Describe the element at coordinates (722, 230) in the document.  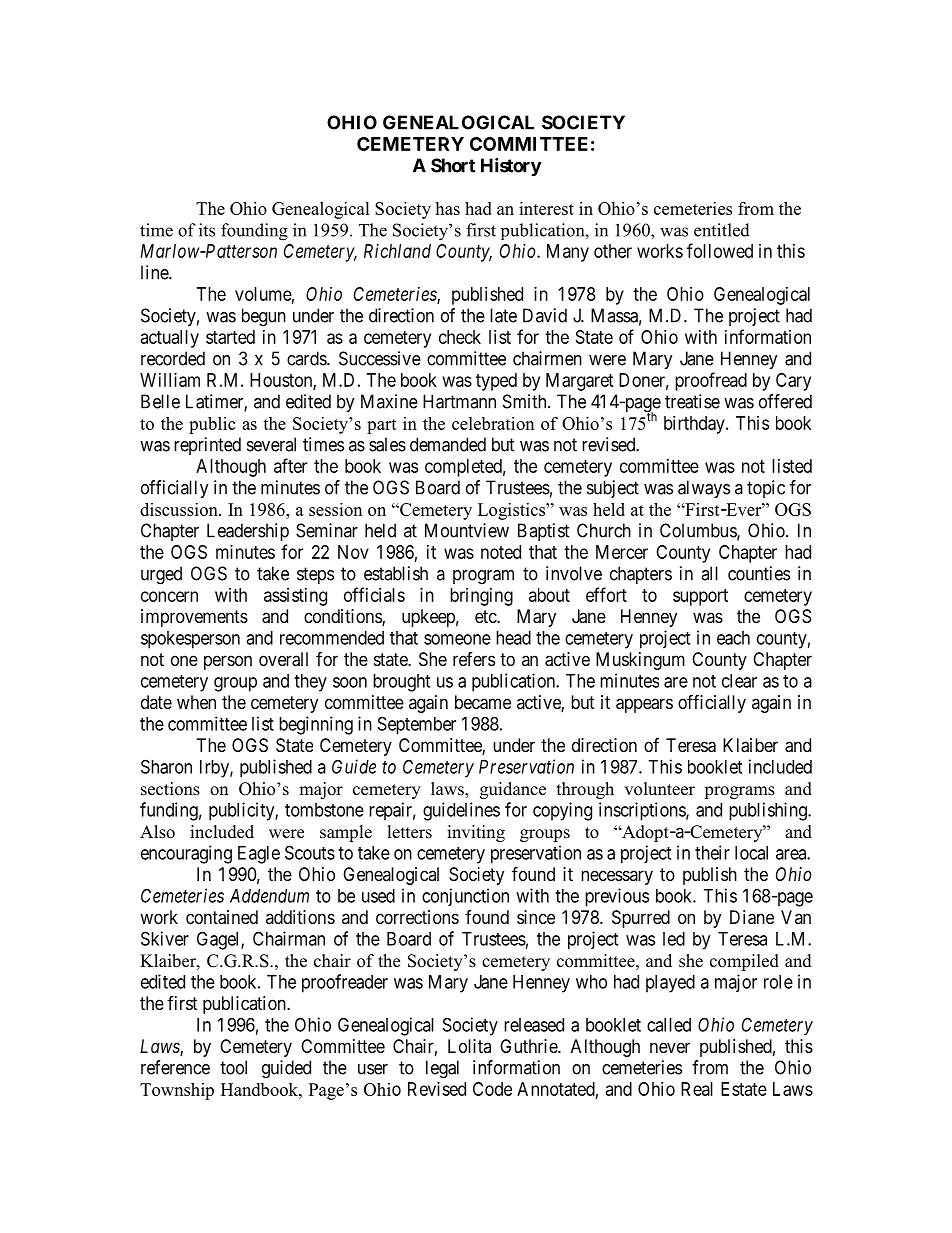
I see `entitled` at that location.
